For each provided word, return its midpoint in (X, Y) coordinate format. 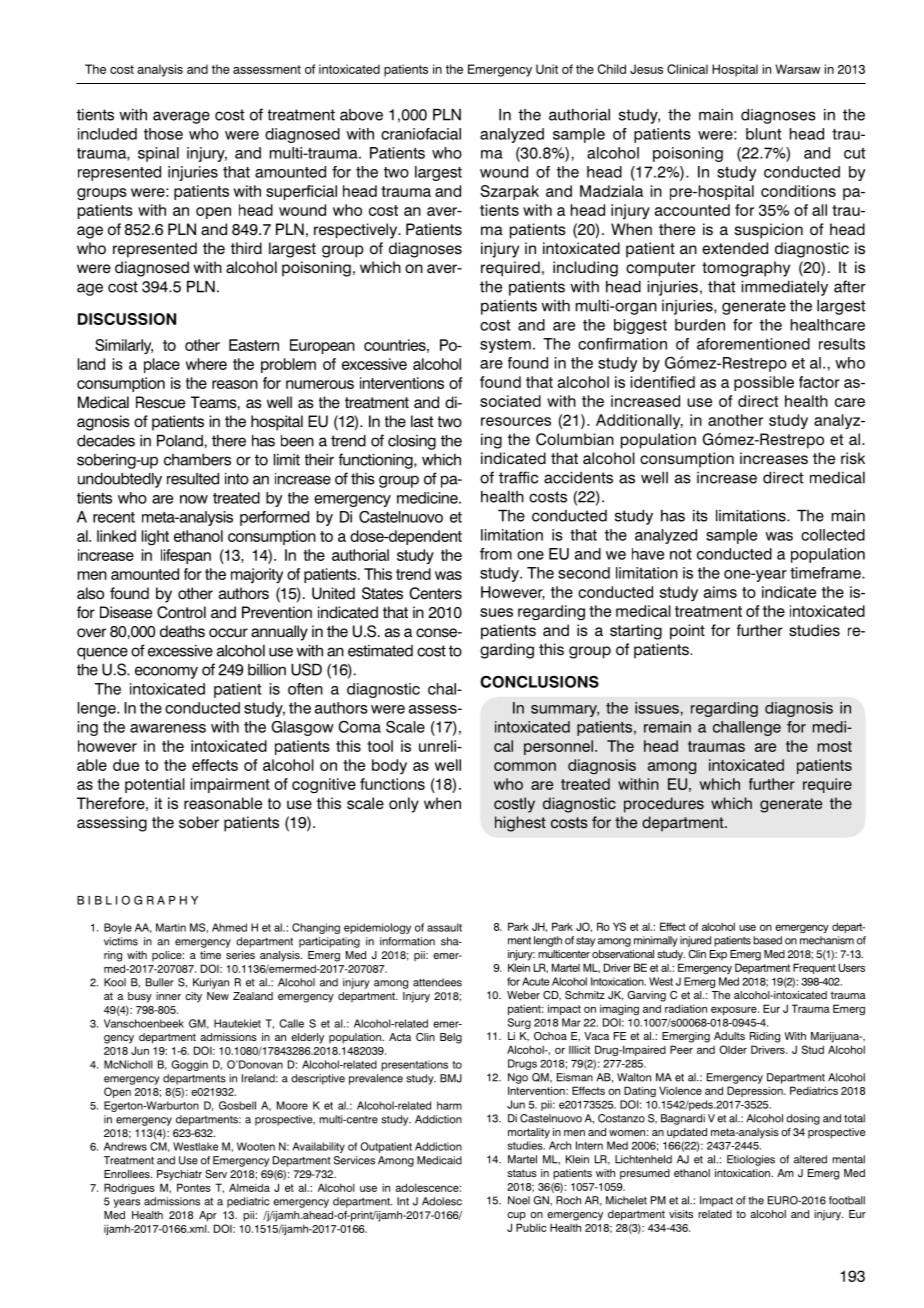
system (505, 346)
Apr (208, 1216)
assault (444, 927)
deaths (182, 631)
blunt (763, 134)
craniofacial (421, 134)
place (162, 365)
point (687, 632)
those (163, 134)
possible (764, 383)
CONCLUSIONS (539, 681)
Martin (171, 927)
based (767, 940)
